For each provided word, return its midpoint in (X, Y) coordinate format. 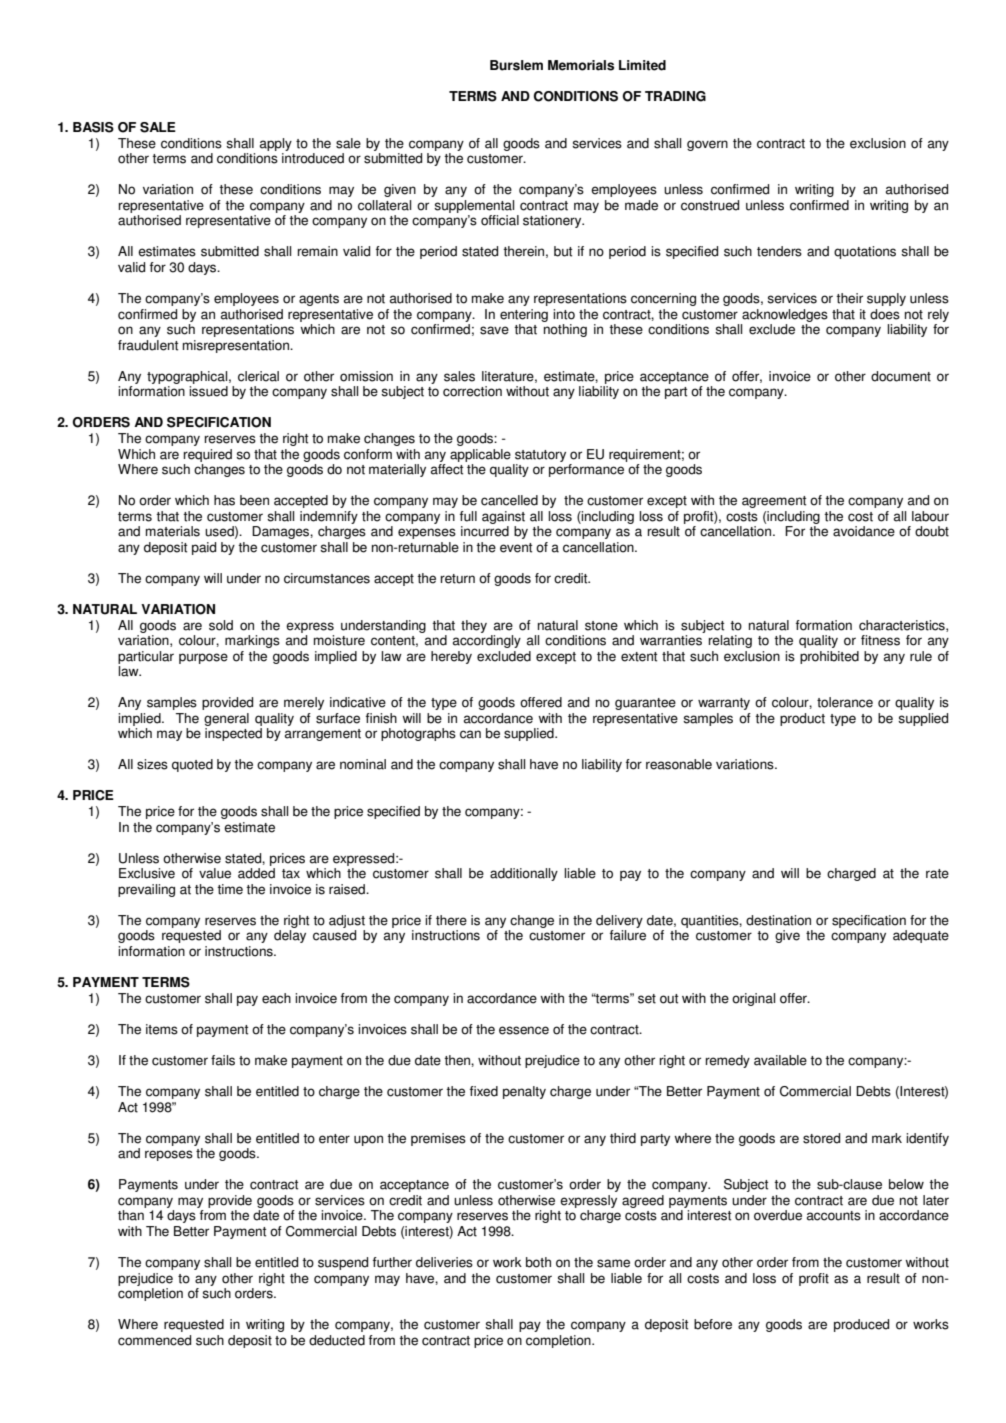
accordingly (487, 641)
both (538, 1262)
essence (524, 1030)
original (753, 999)
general (226, 719)
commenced (154, 1340)
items (162, 1029)
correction (472, 391)
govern (707, 145)
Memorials (581, 65)
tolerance (845, 702)
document (901, 376)
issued (208, 391)
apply (276, 144)
